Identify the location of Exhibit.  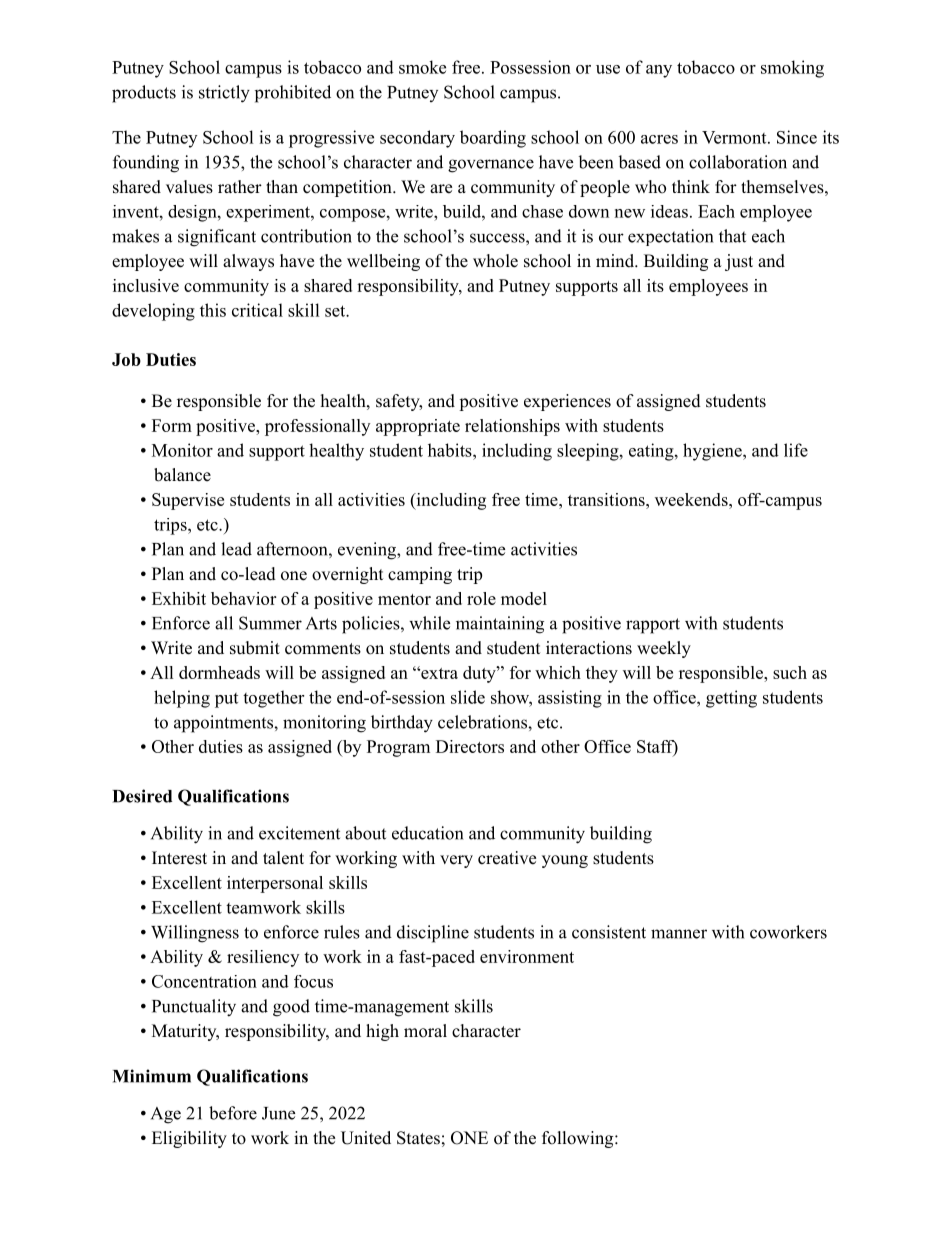
(179, 598).
